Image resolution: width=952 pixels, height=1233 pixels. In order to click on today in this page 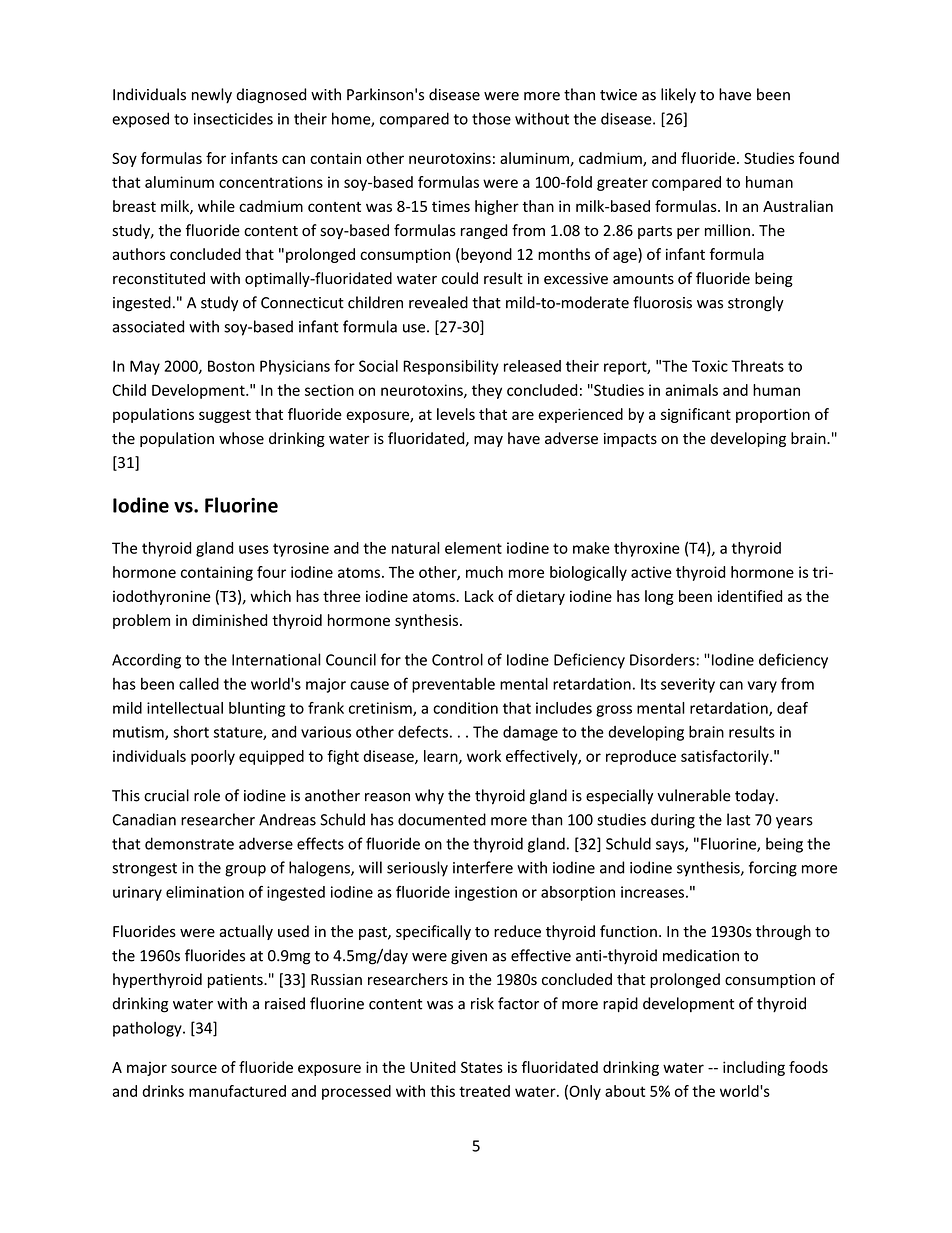, I will do `click(756, 796)`.
